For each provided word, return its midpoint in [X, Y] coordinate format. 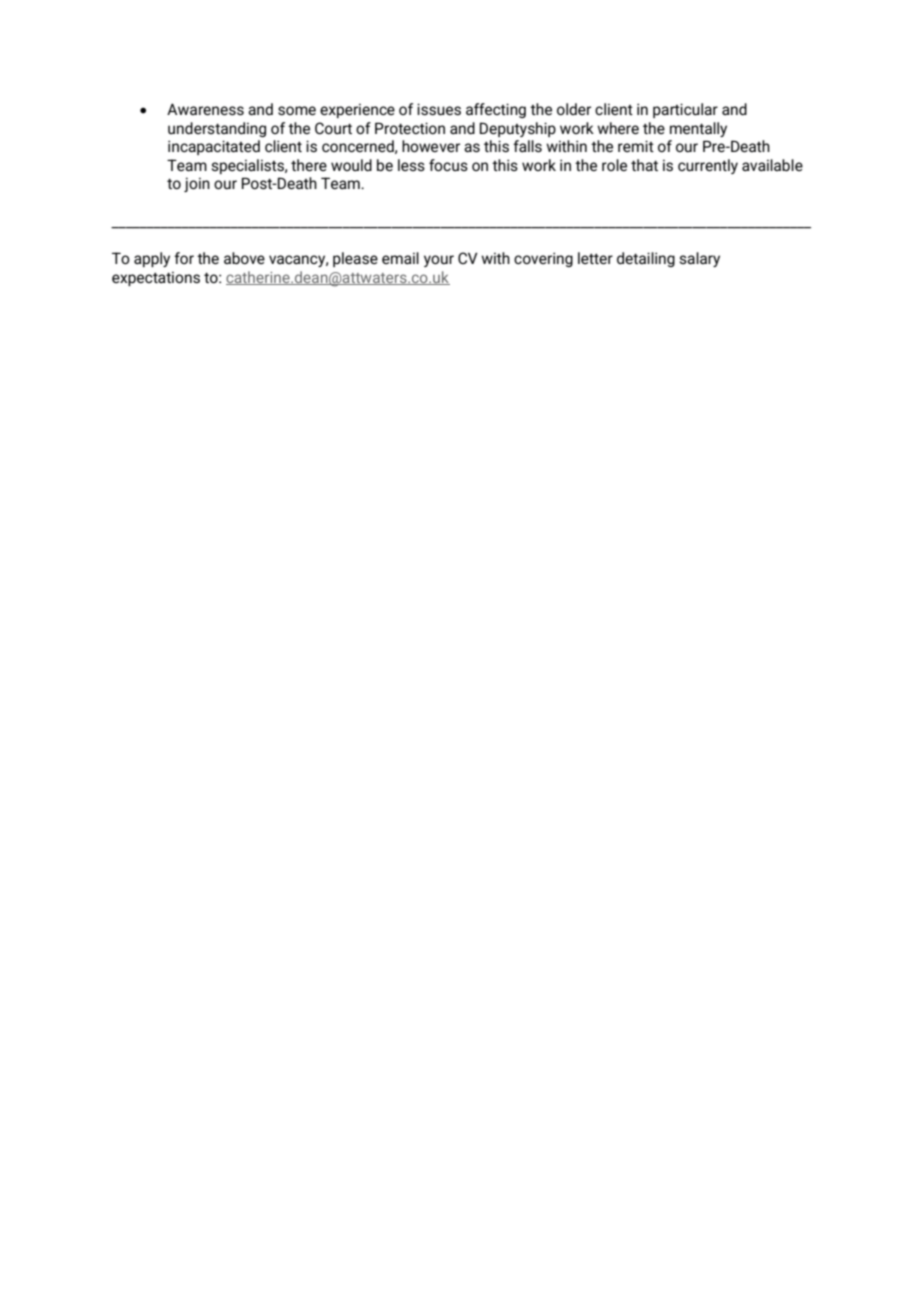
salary [700, 259]
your [439, 261]
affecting [496, 110]
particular [685, 110]
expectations [156, 279]
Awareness [205, 109]
